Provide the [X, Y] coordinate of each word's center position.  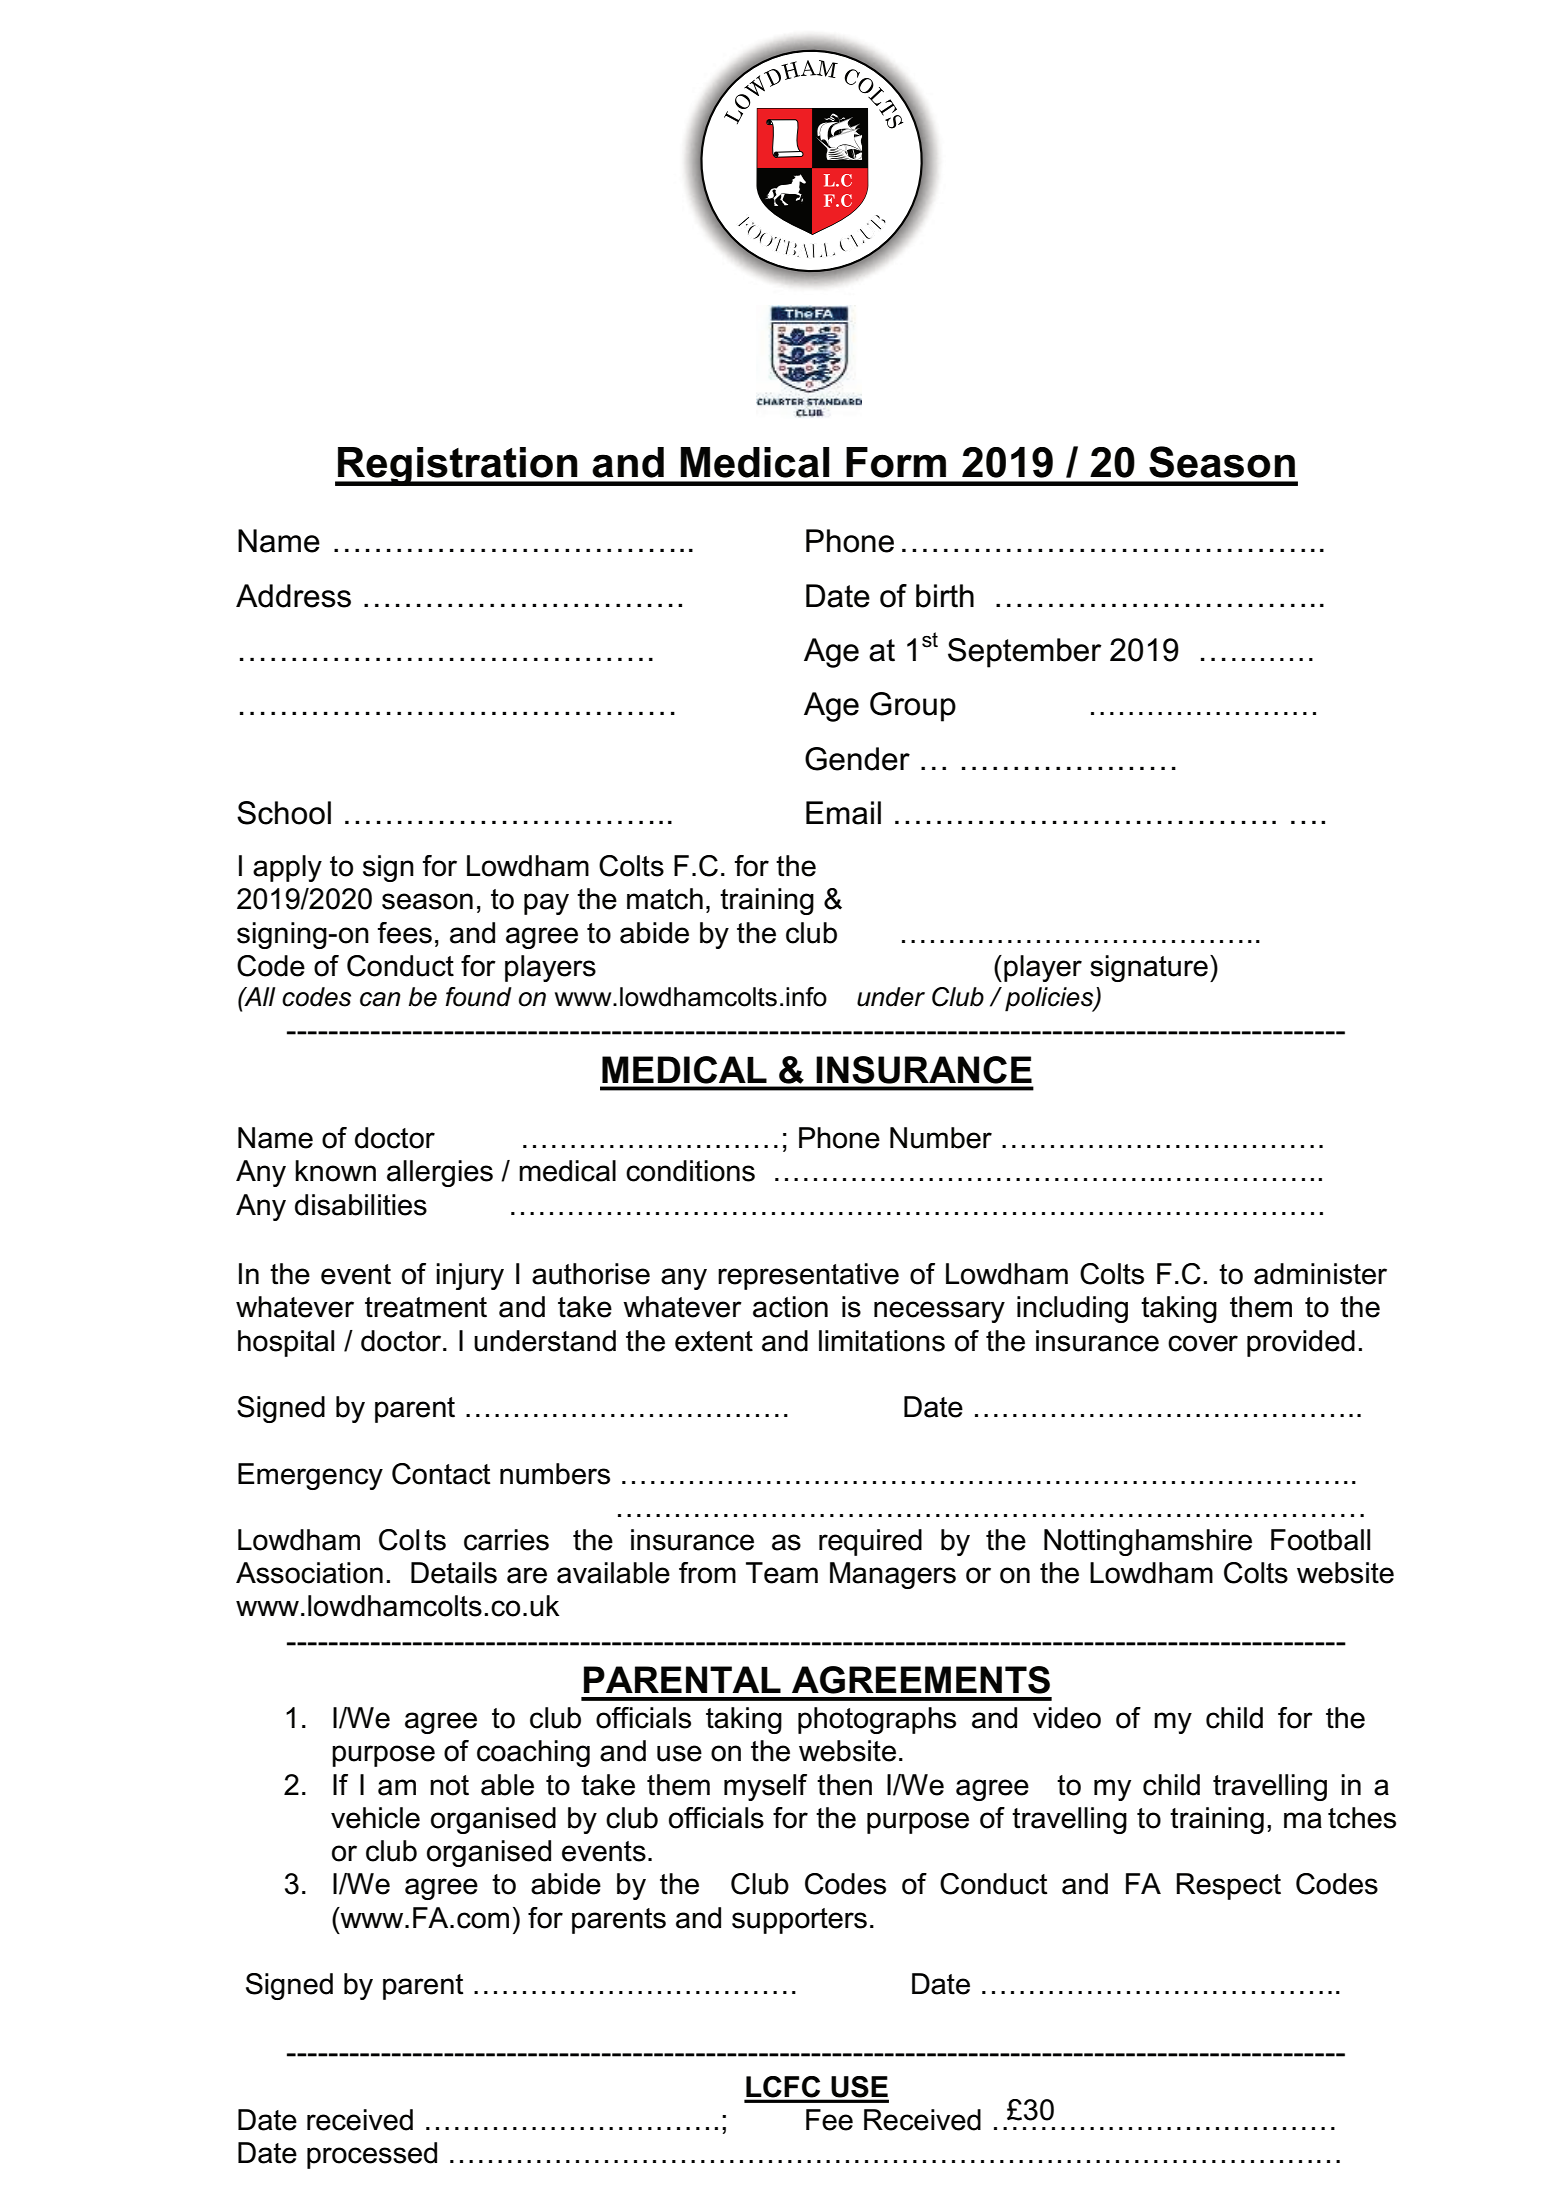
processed [372, 2155]
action [790, 1307]
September [1025, 653]
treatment [426, 1307]
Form [896, 462]
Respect [1228, 1886]
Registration [458, 466]
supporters [799, 1921]
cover [1203, 1343]
